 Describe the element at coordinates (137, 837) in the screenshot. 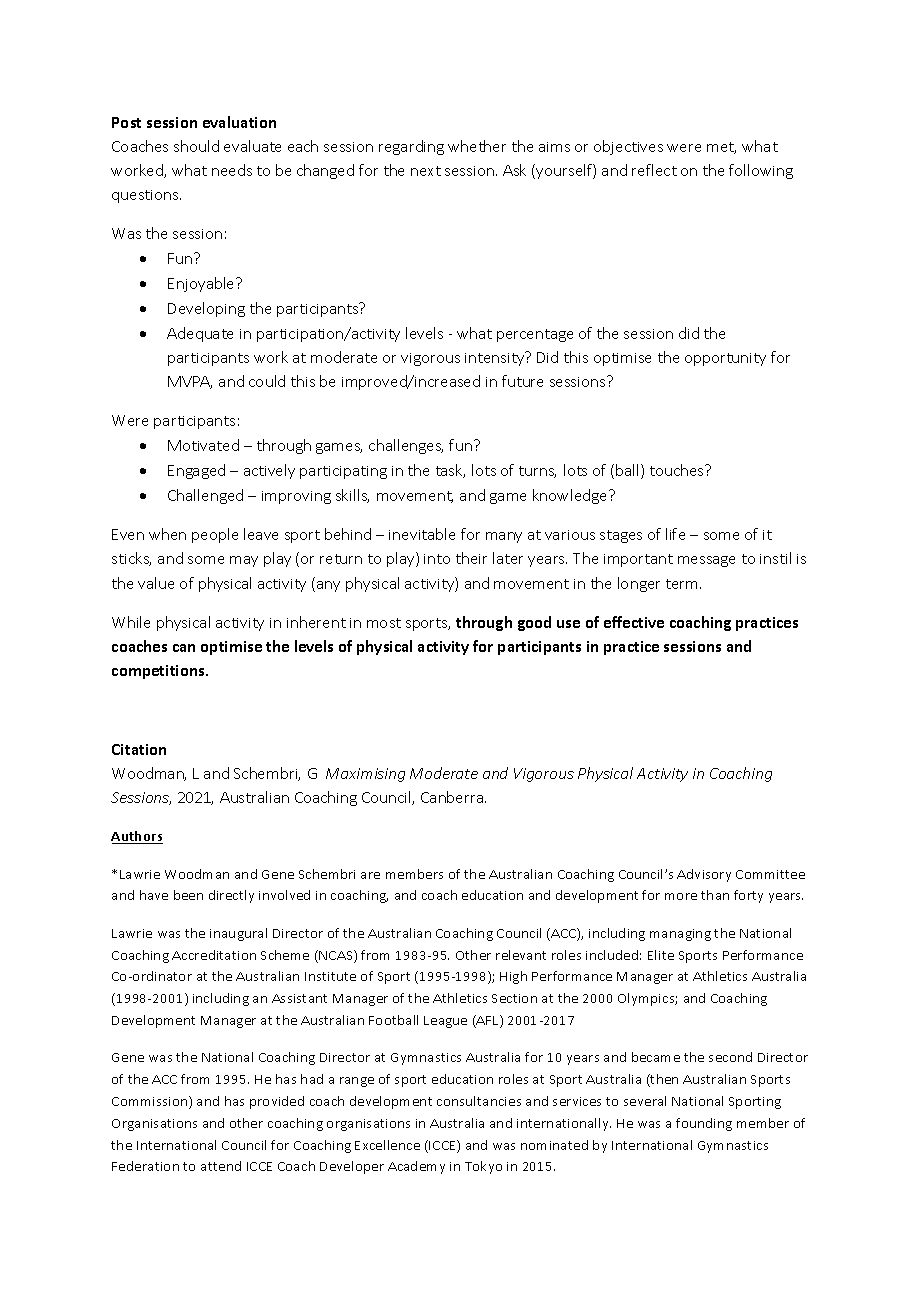

I see `Authors` at that location.
